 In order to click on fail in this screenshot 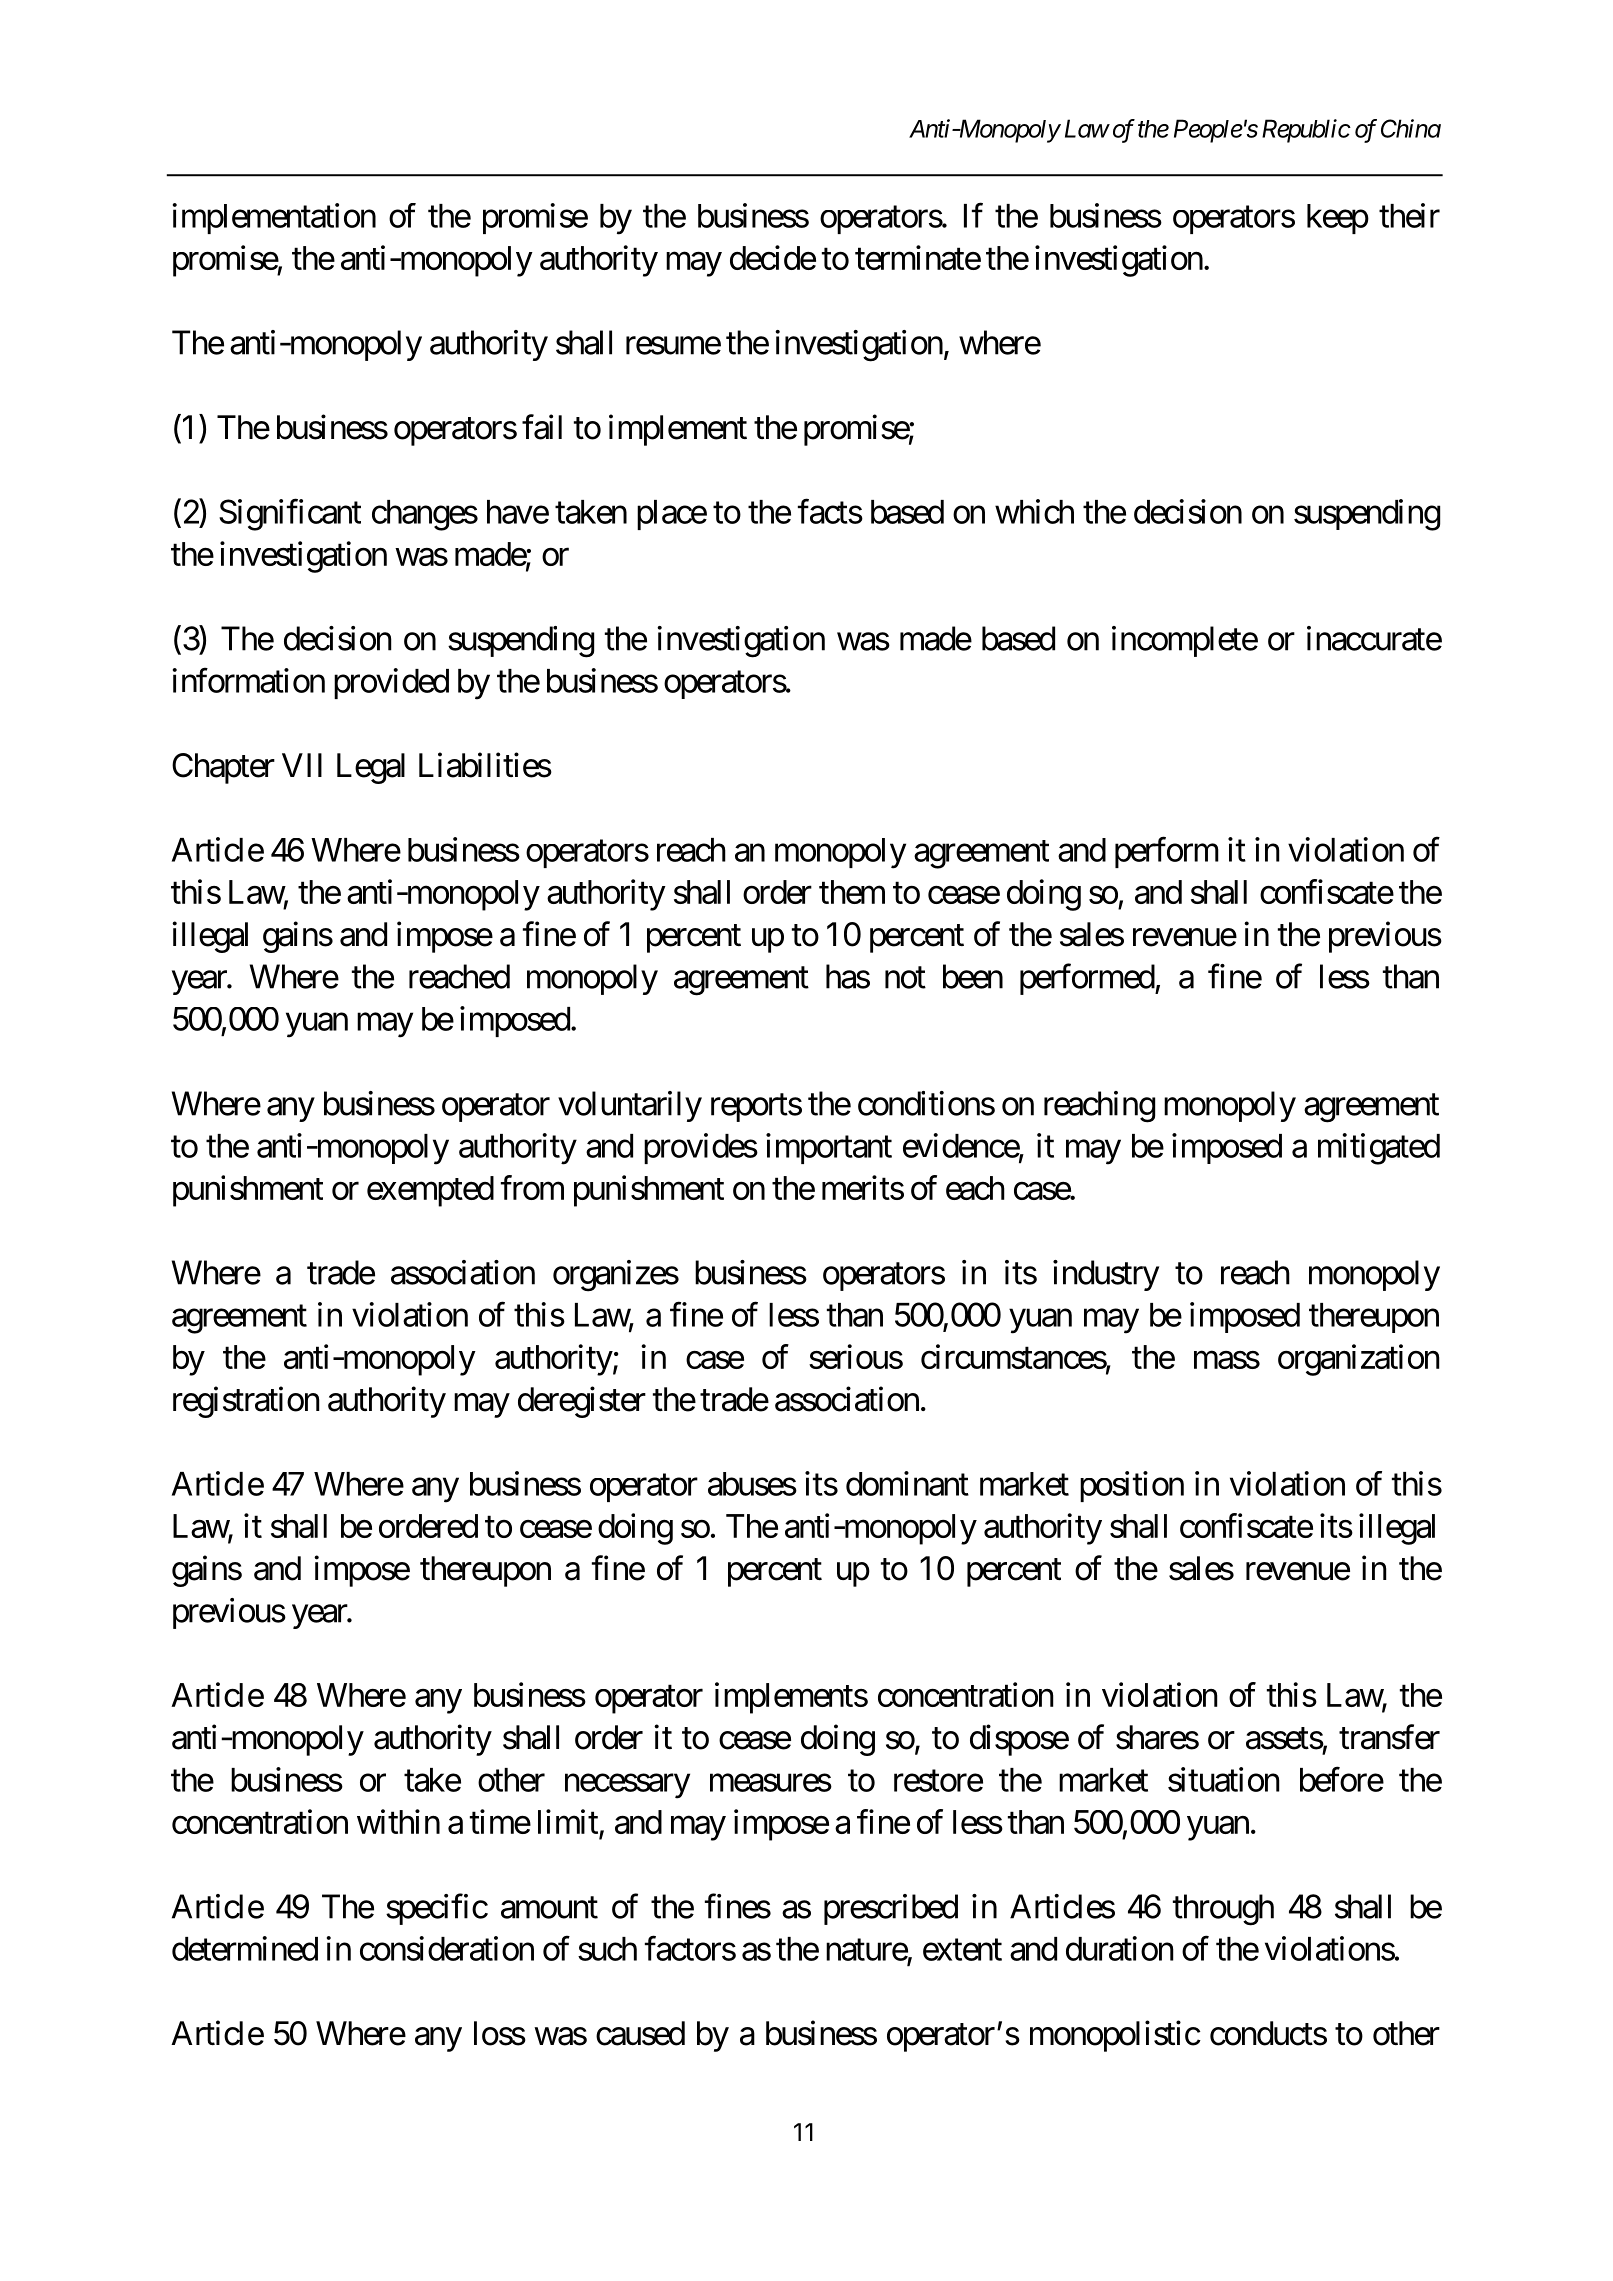, I will do `click(542, 427)`.
